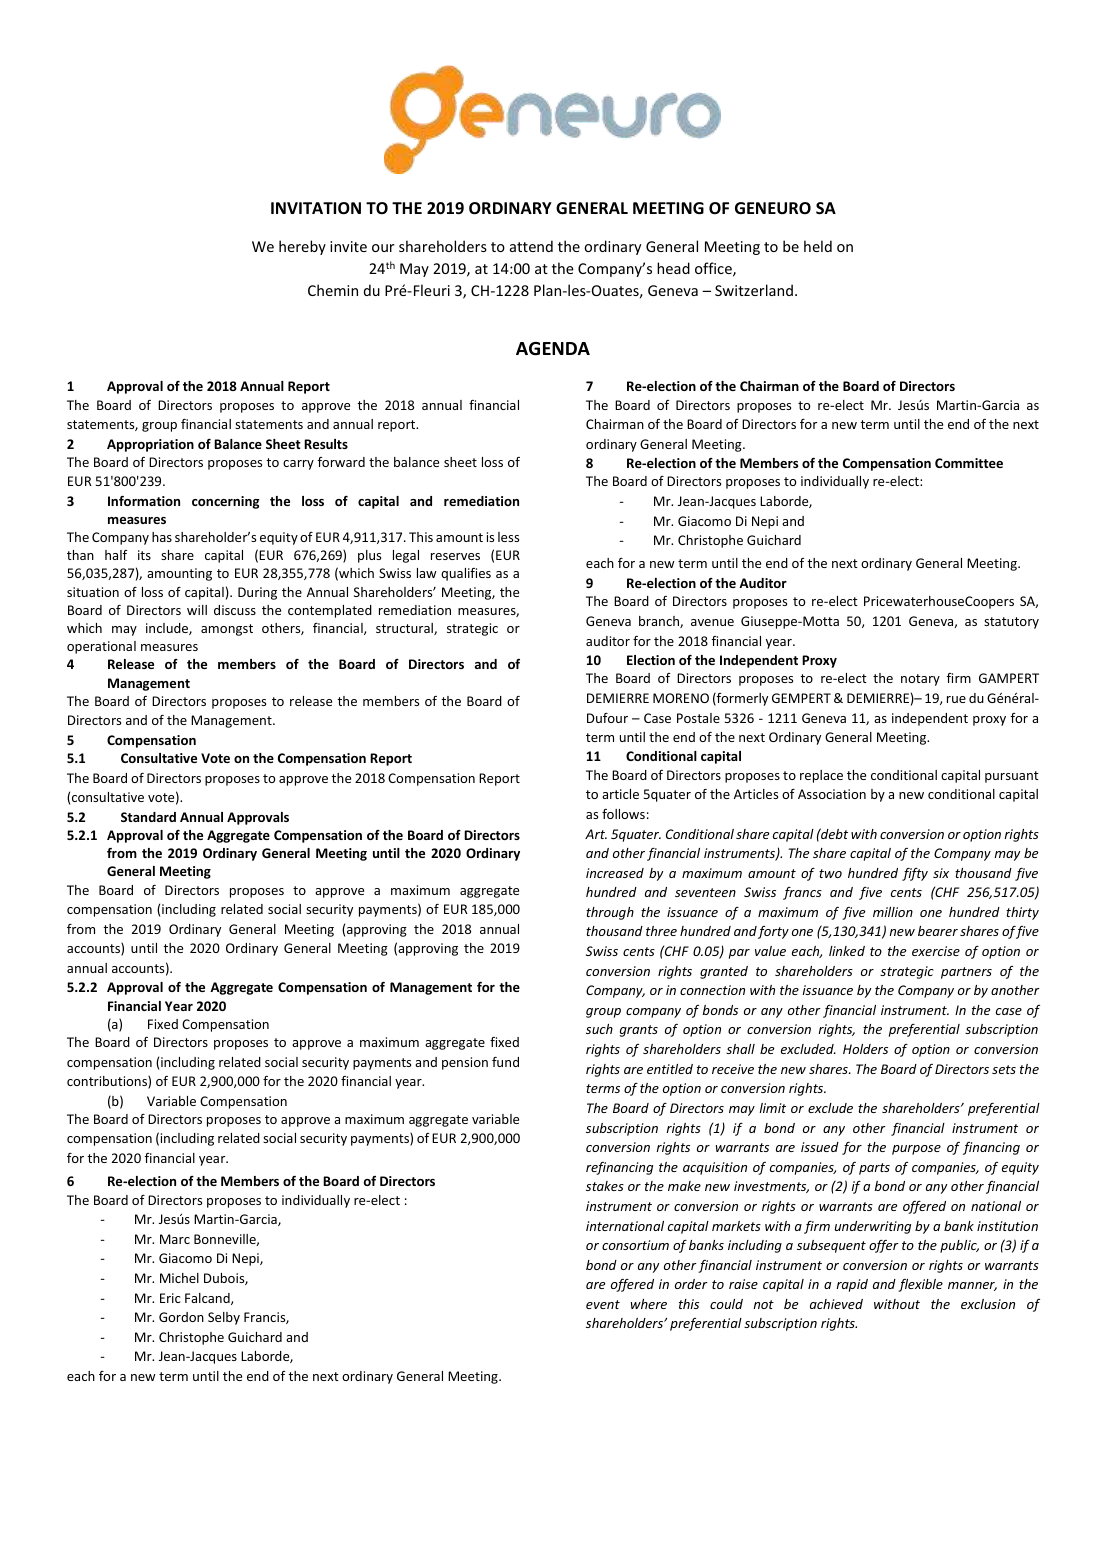 The image size is (1106, 1565). What do you see at coordinates (623, 814) in the document?
I see `follows` at bounding box center [623, 814].
